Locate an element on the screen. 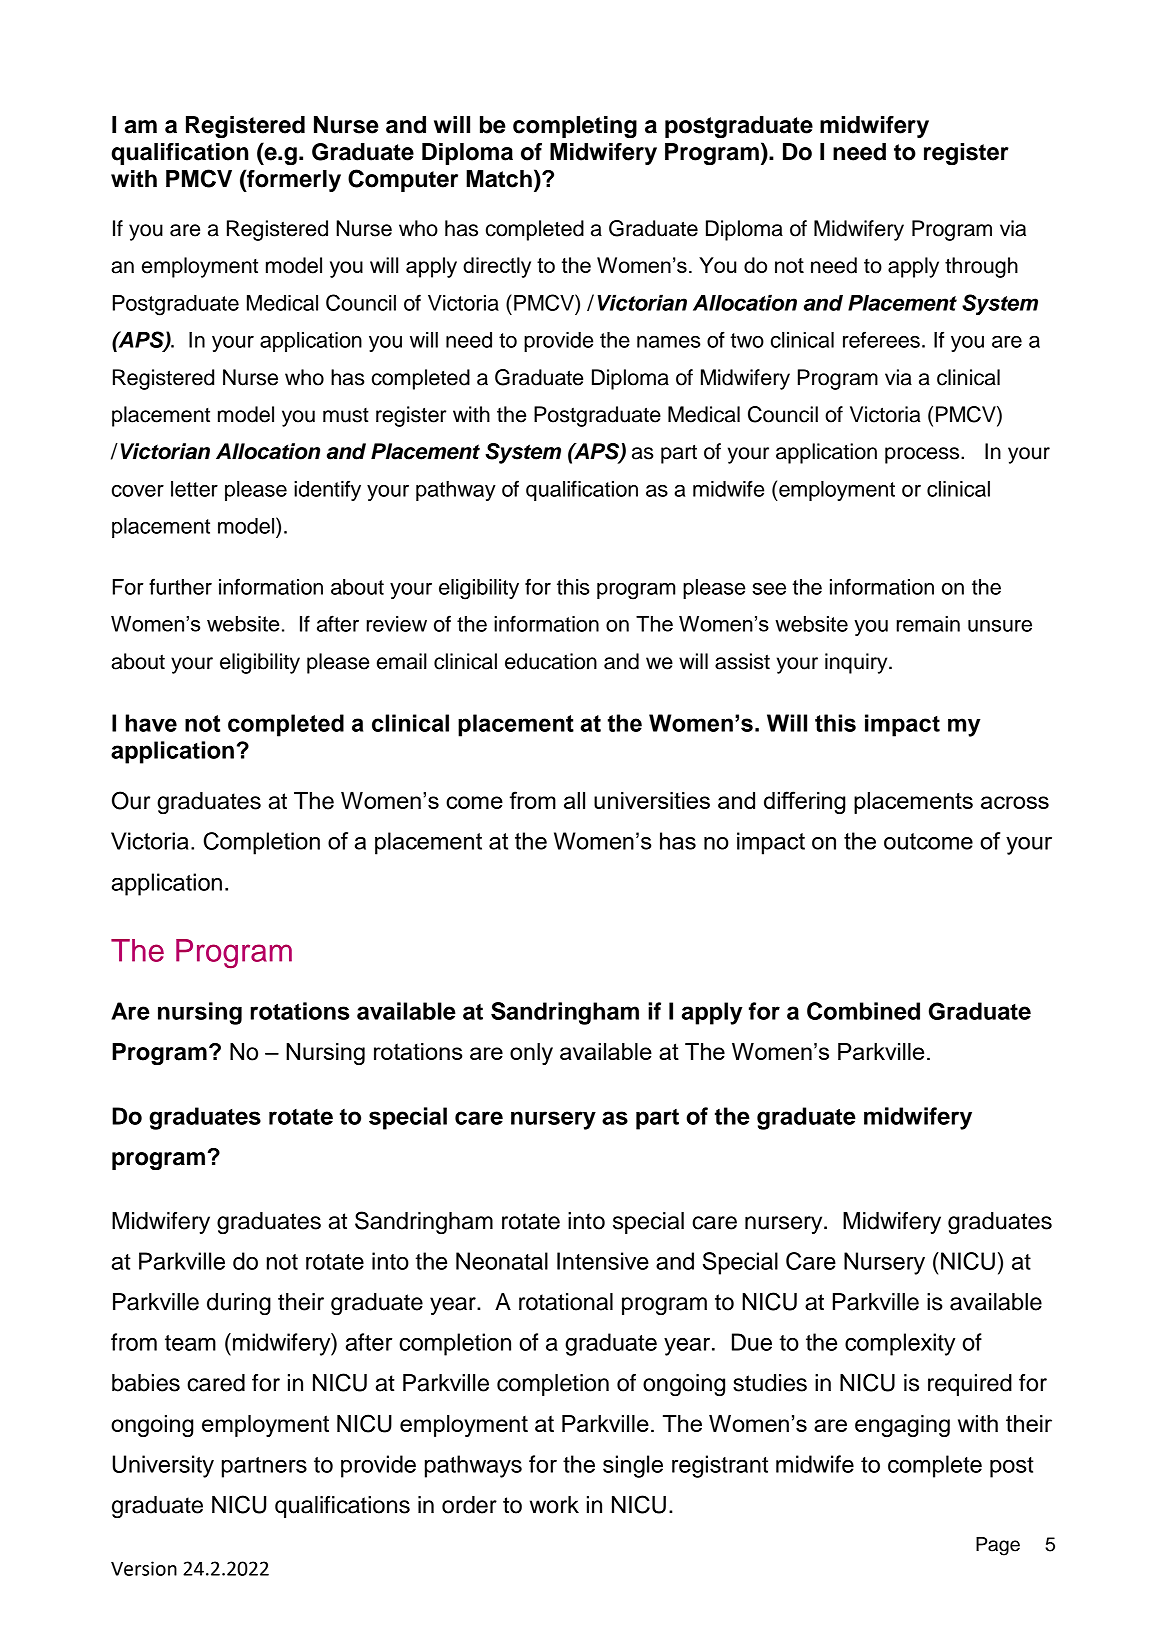 Image resolution: width=1167 pixels, height=1651 pixels. Computer is located at coordinates (403, 180).
